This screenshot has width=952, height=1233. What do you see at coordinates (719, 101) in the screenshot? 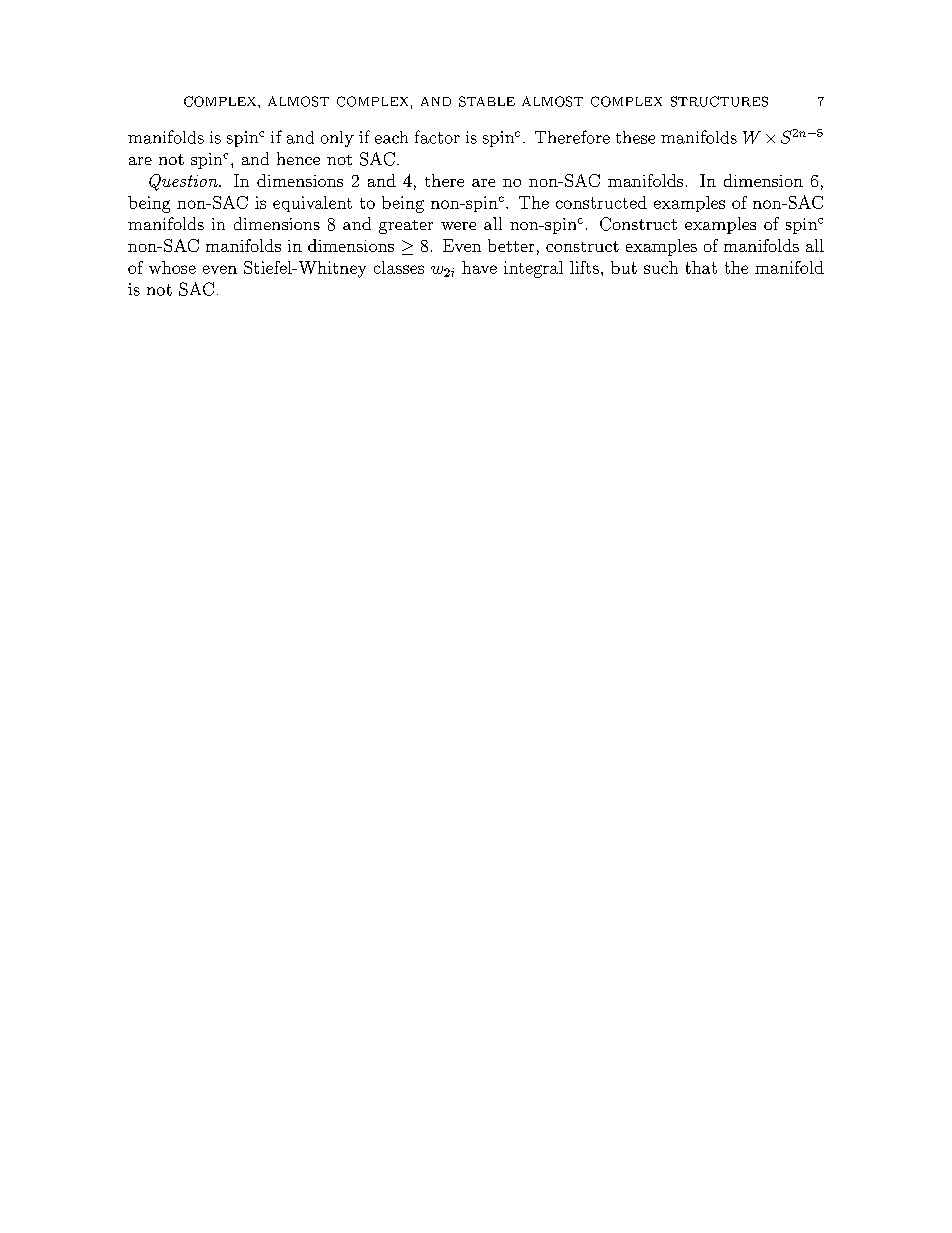
I see `STRUCTURES` at bounding box center [719, 101].
